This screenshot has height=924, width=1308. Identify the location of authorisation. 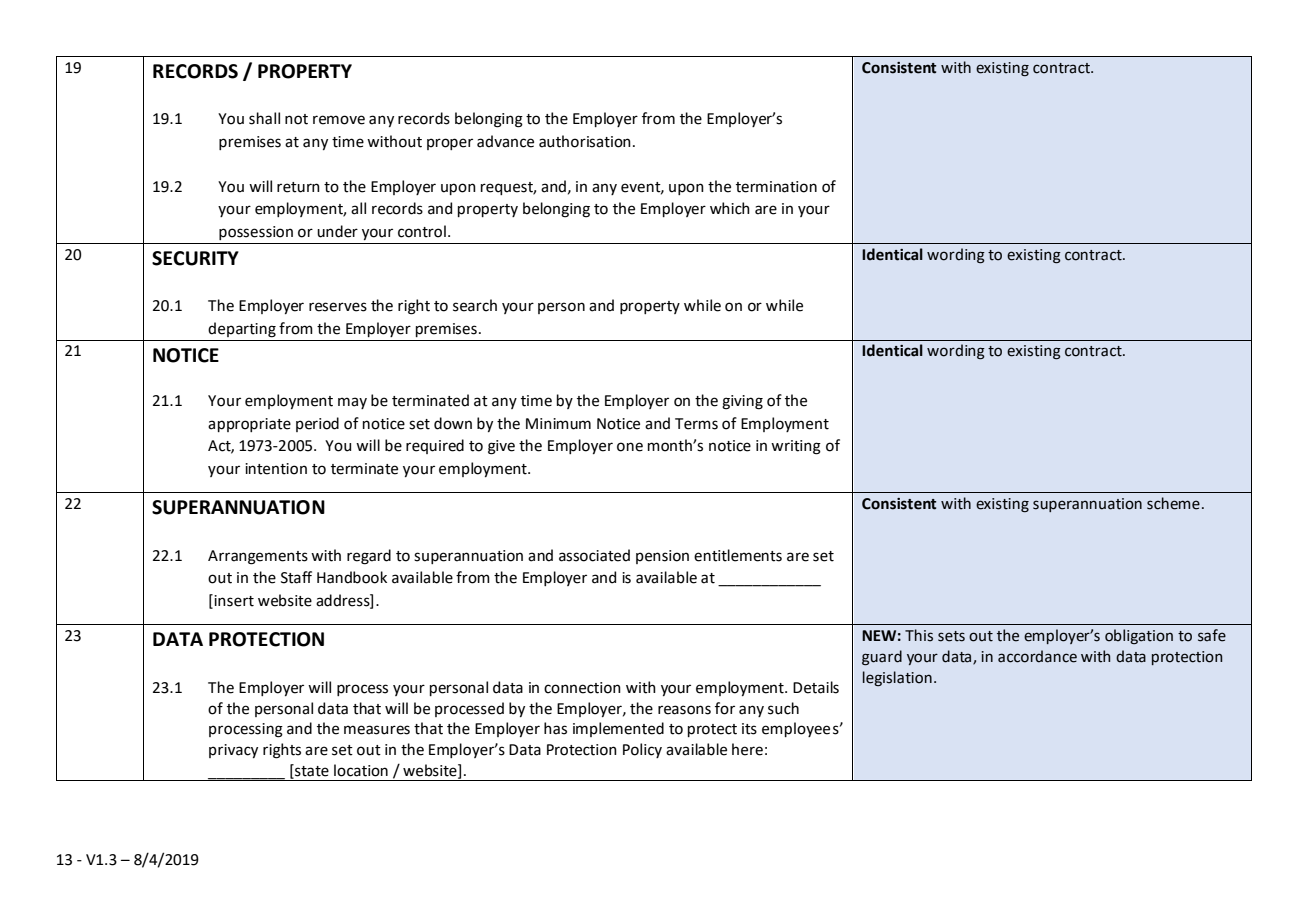
(585, 141).
